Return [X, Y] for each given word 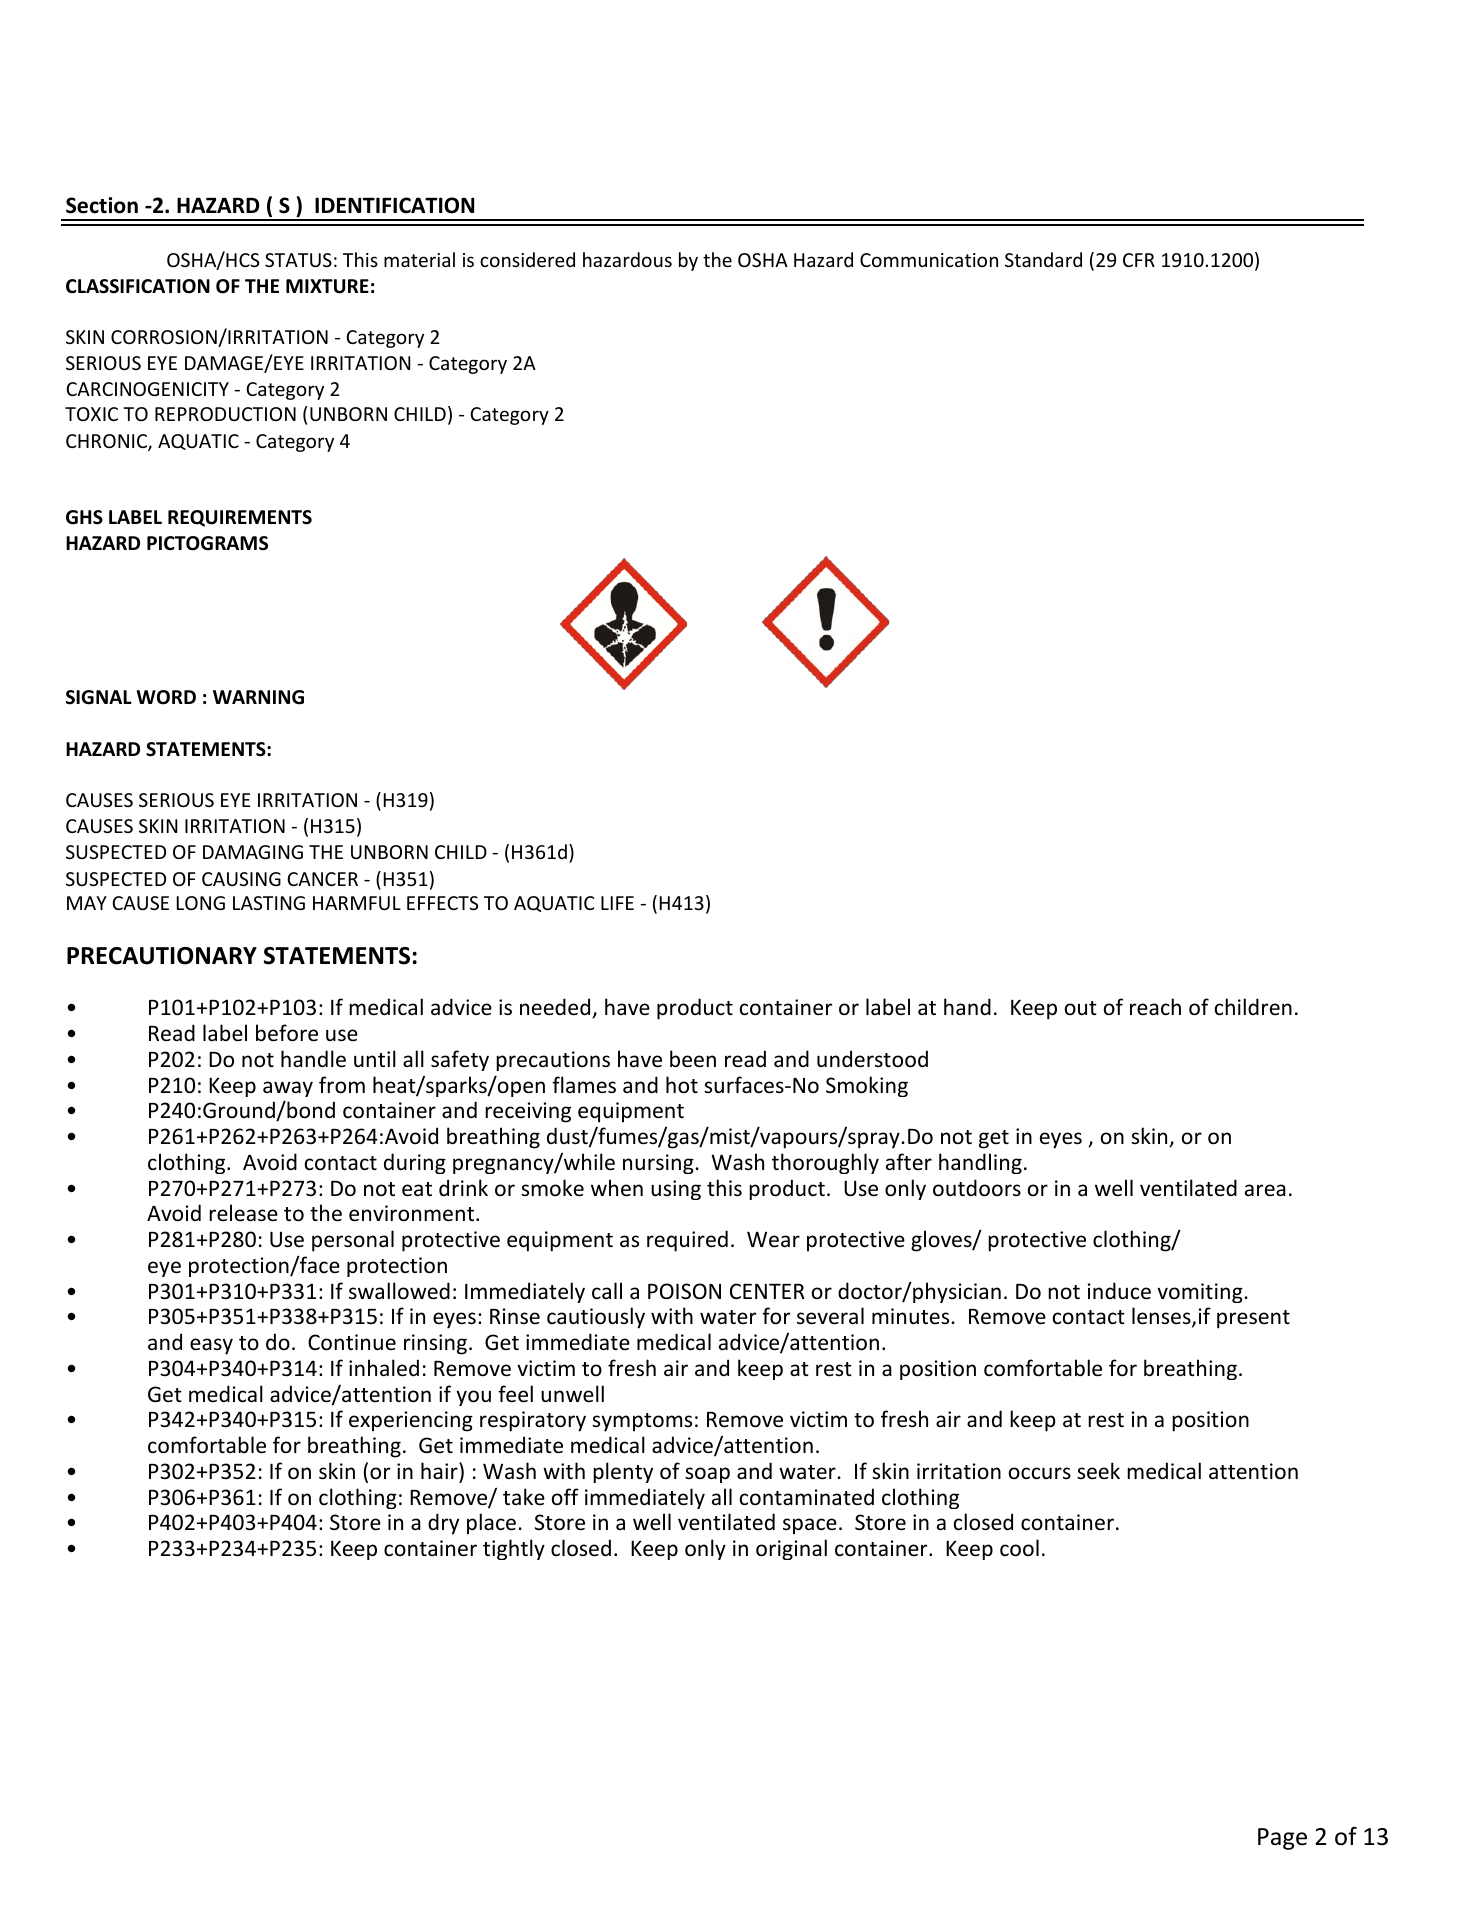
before [287, 1033]
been [693, 1059]
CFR [1139, 260]
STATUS [298, 260]
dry [443, 1524]
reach [1155, 1007]
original [791, 1549]
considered [527, 259]
